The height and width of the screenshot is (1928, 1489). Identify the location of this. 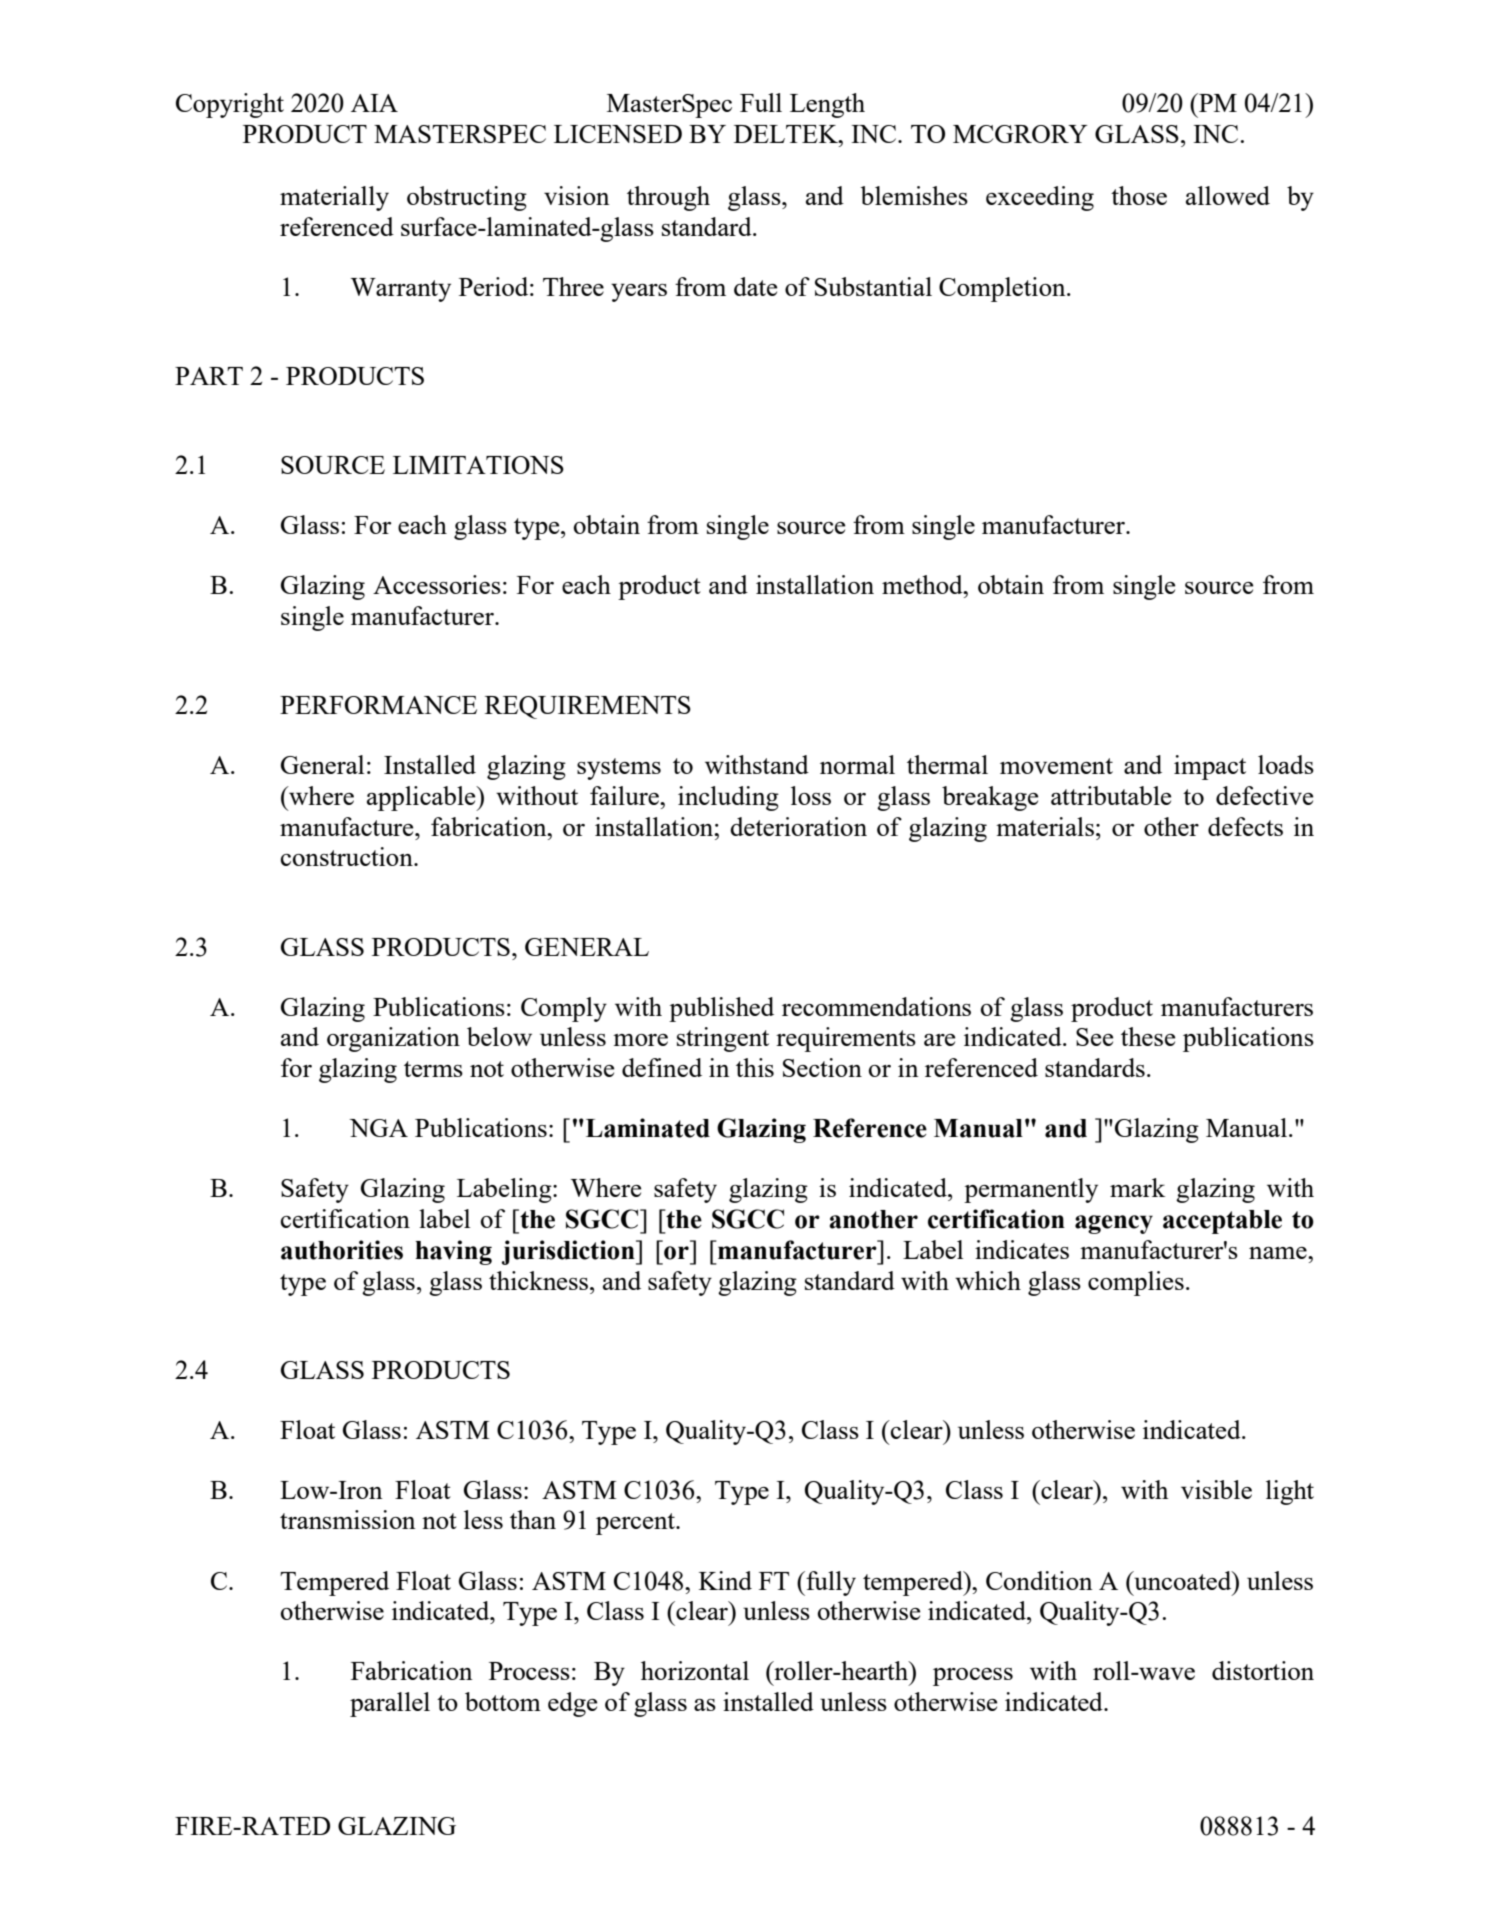
(755, 1067).
